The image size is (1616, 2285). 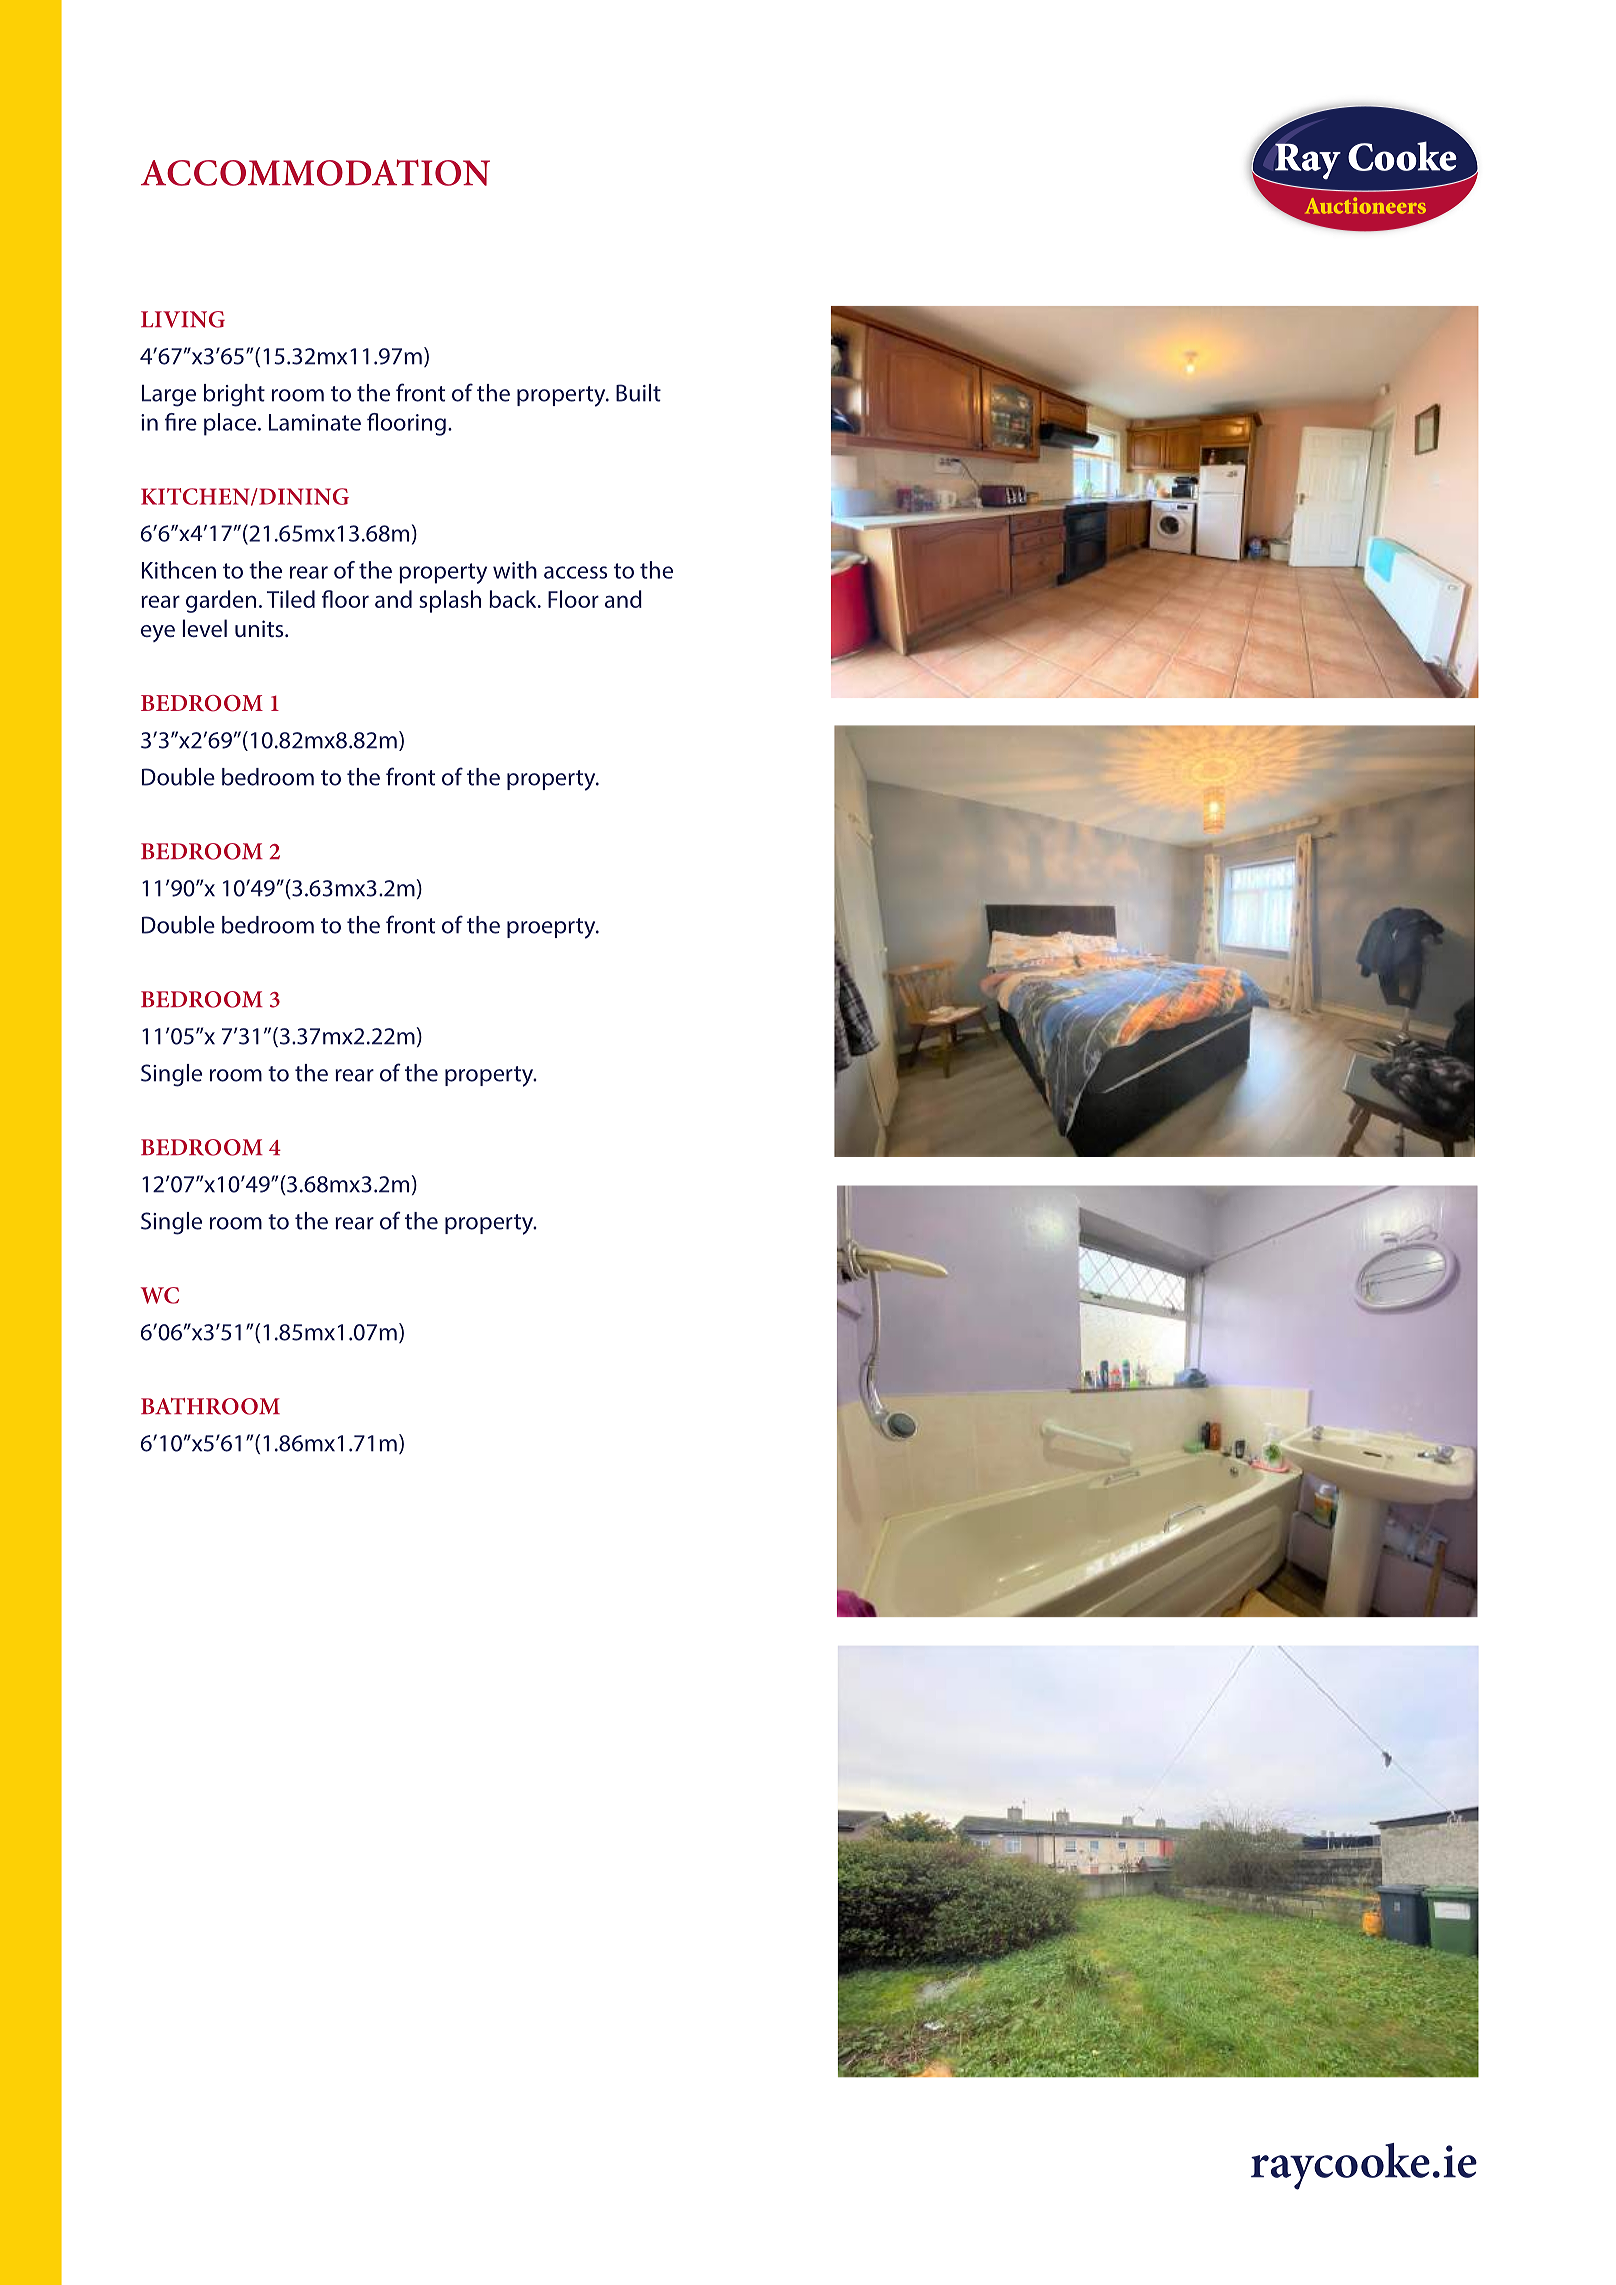 I want to click on LIVING, so click(x=183, y=319).
